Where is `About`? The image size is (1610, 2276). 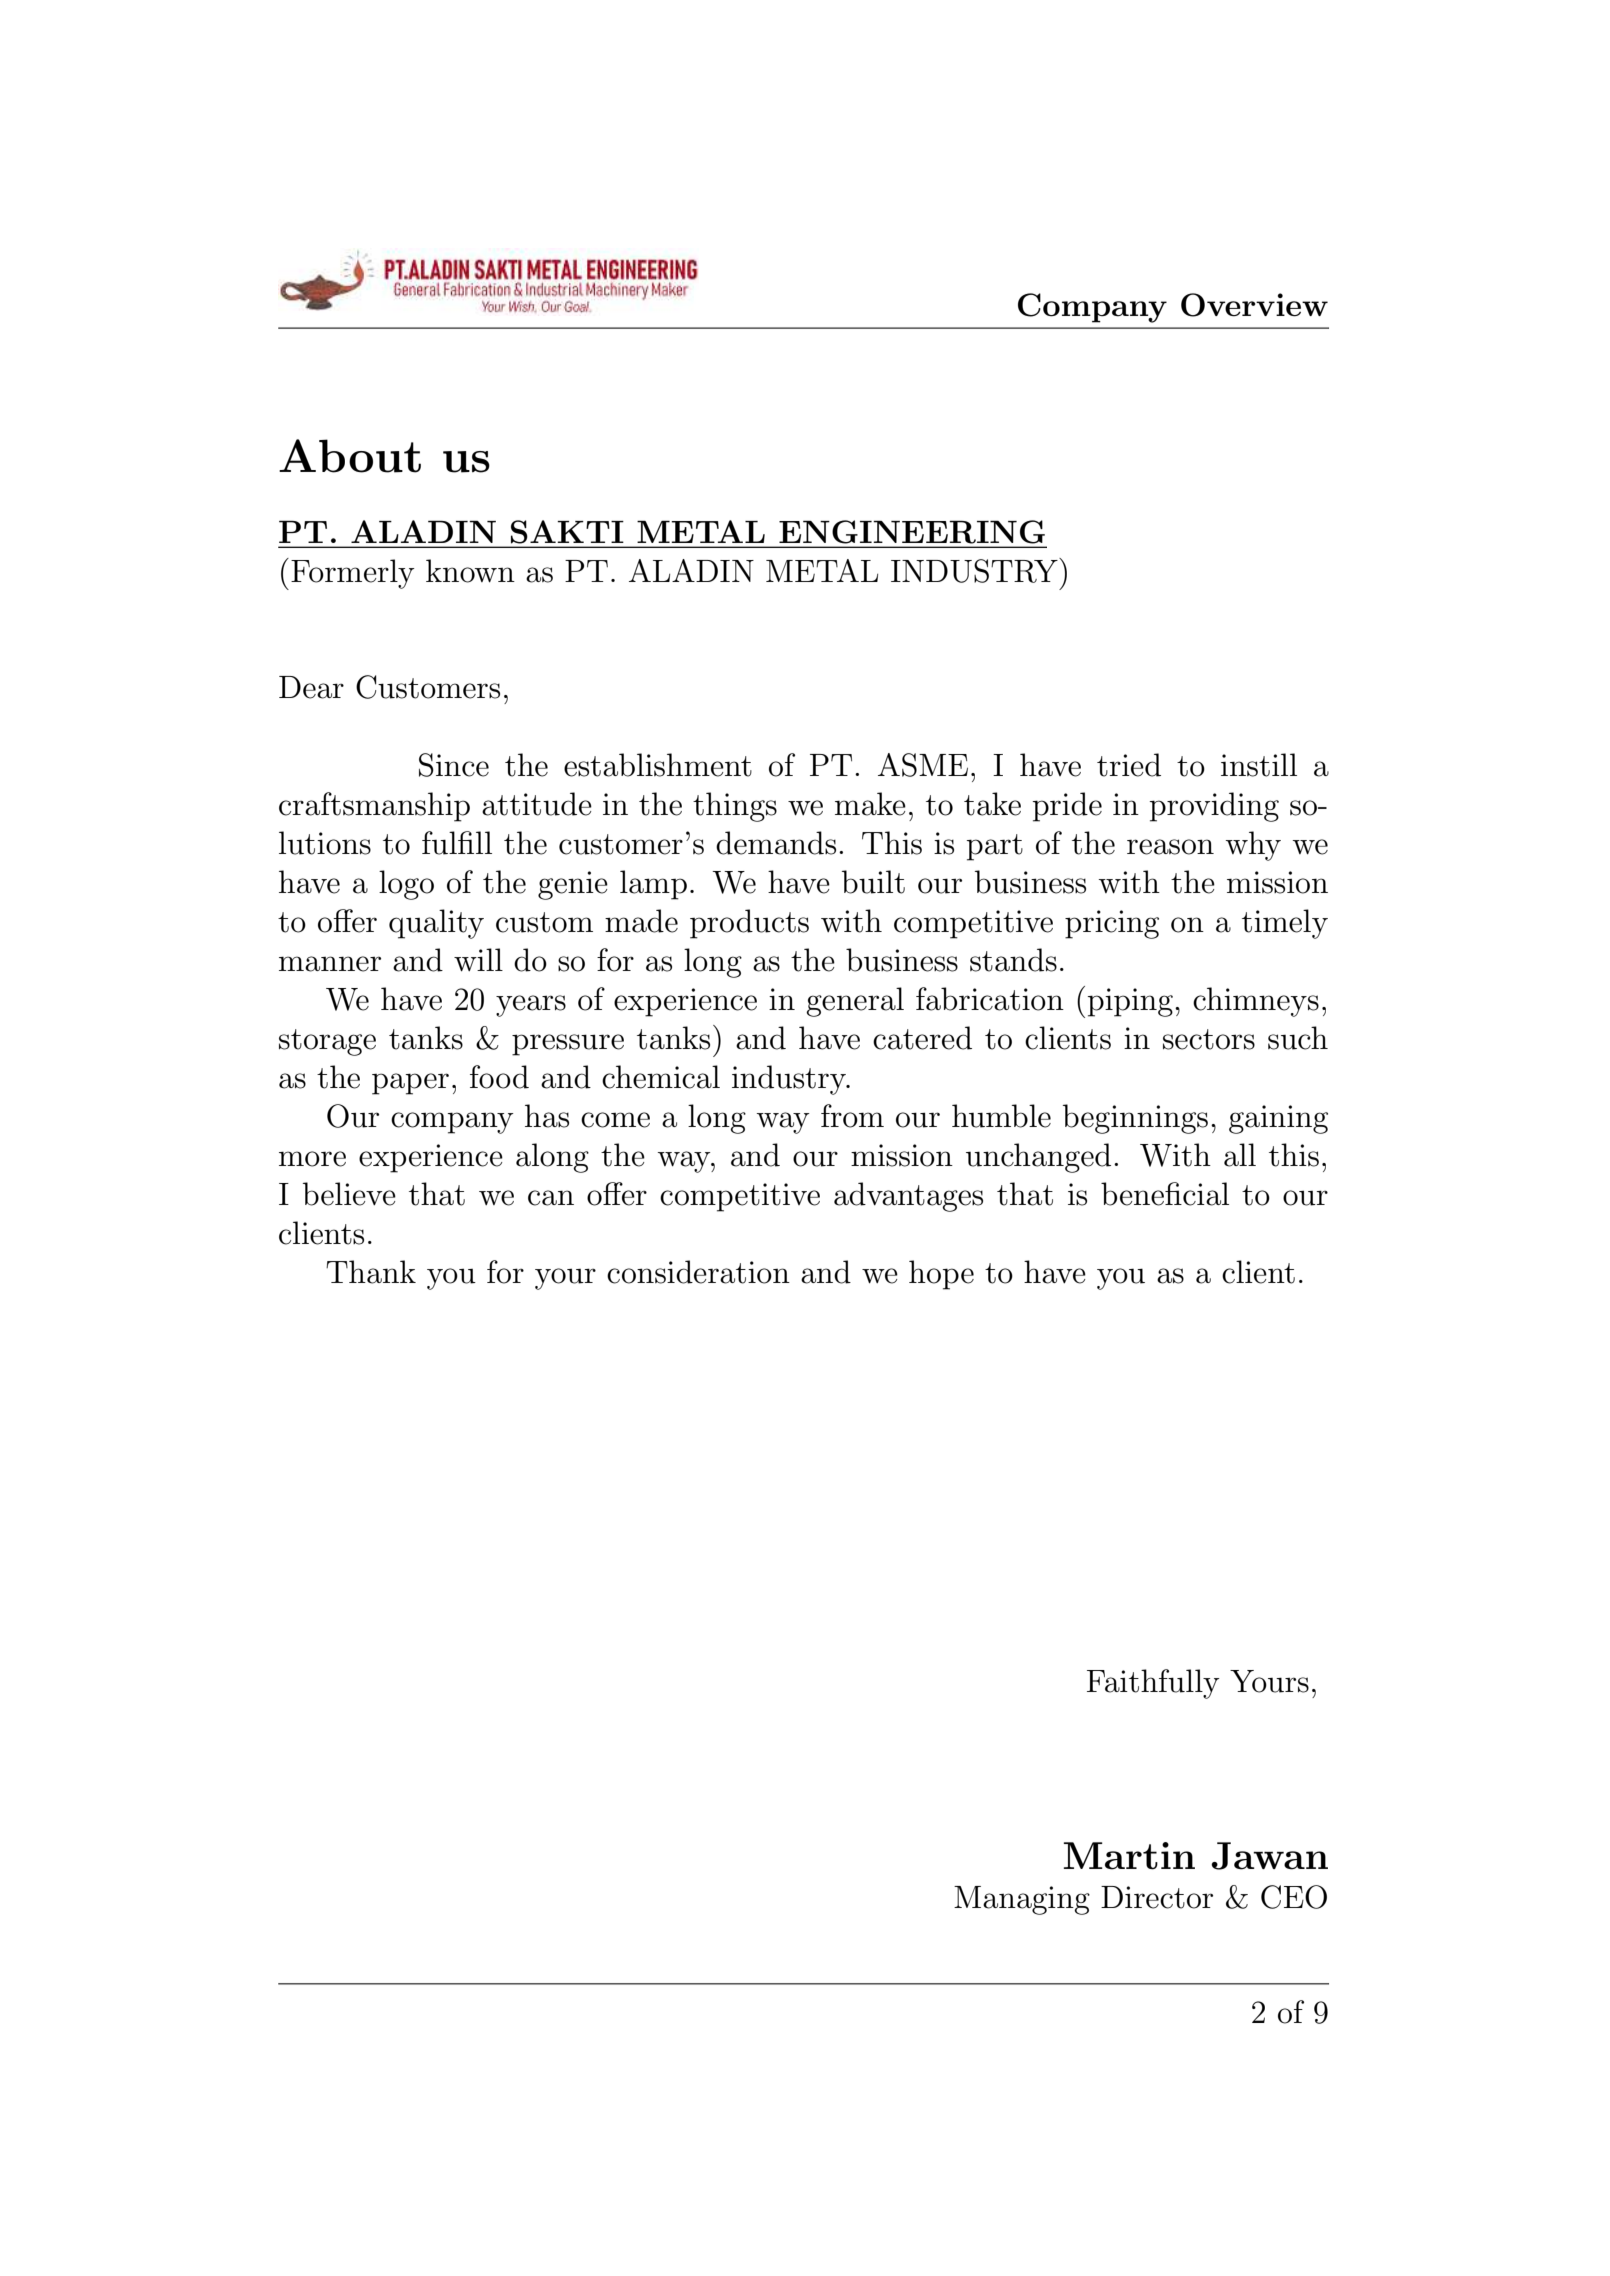
About is located at coordinates (350, 456).
